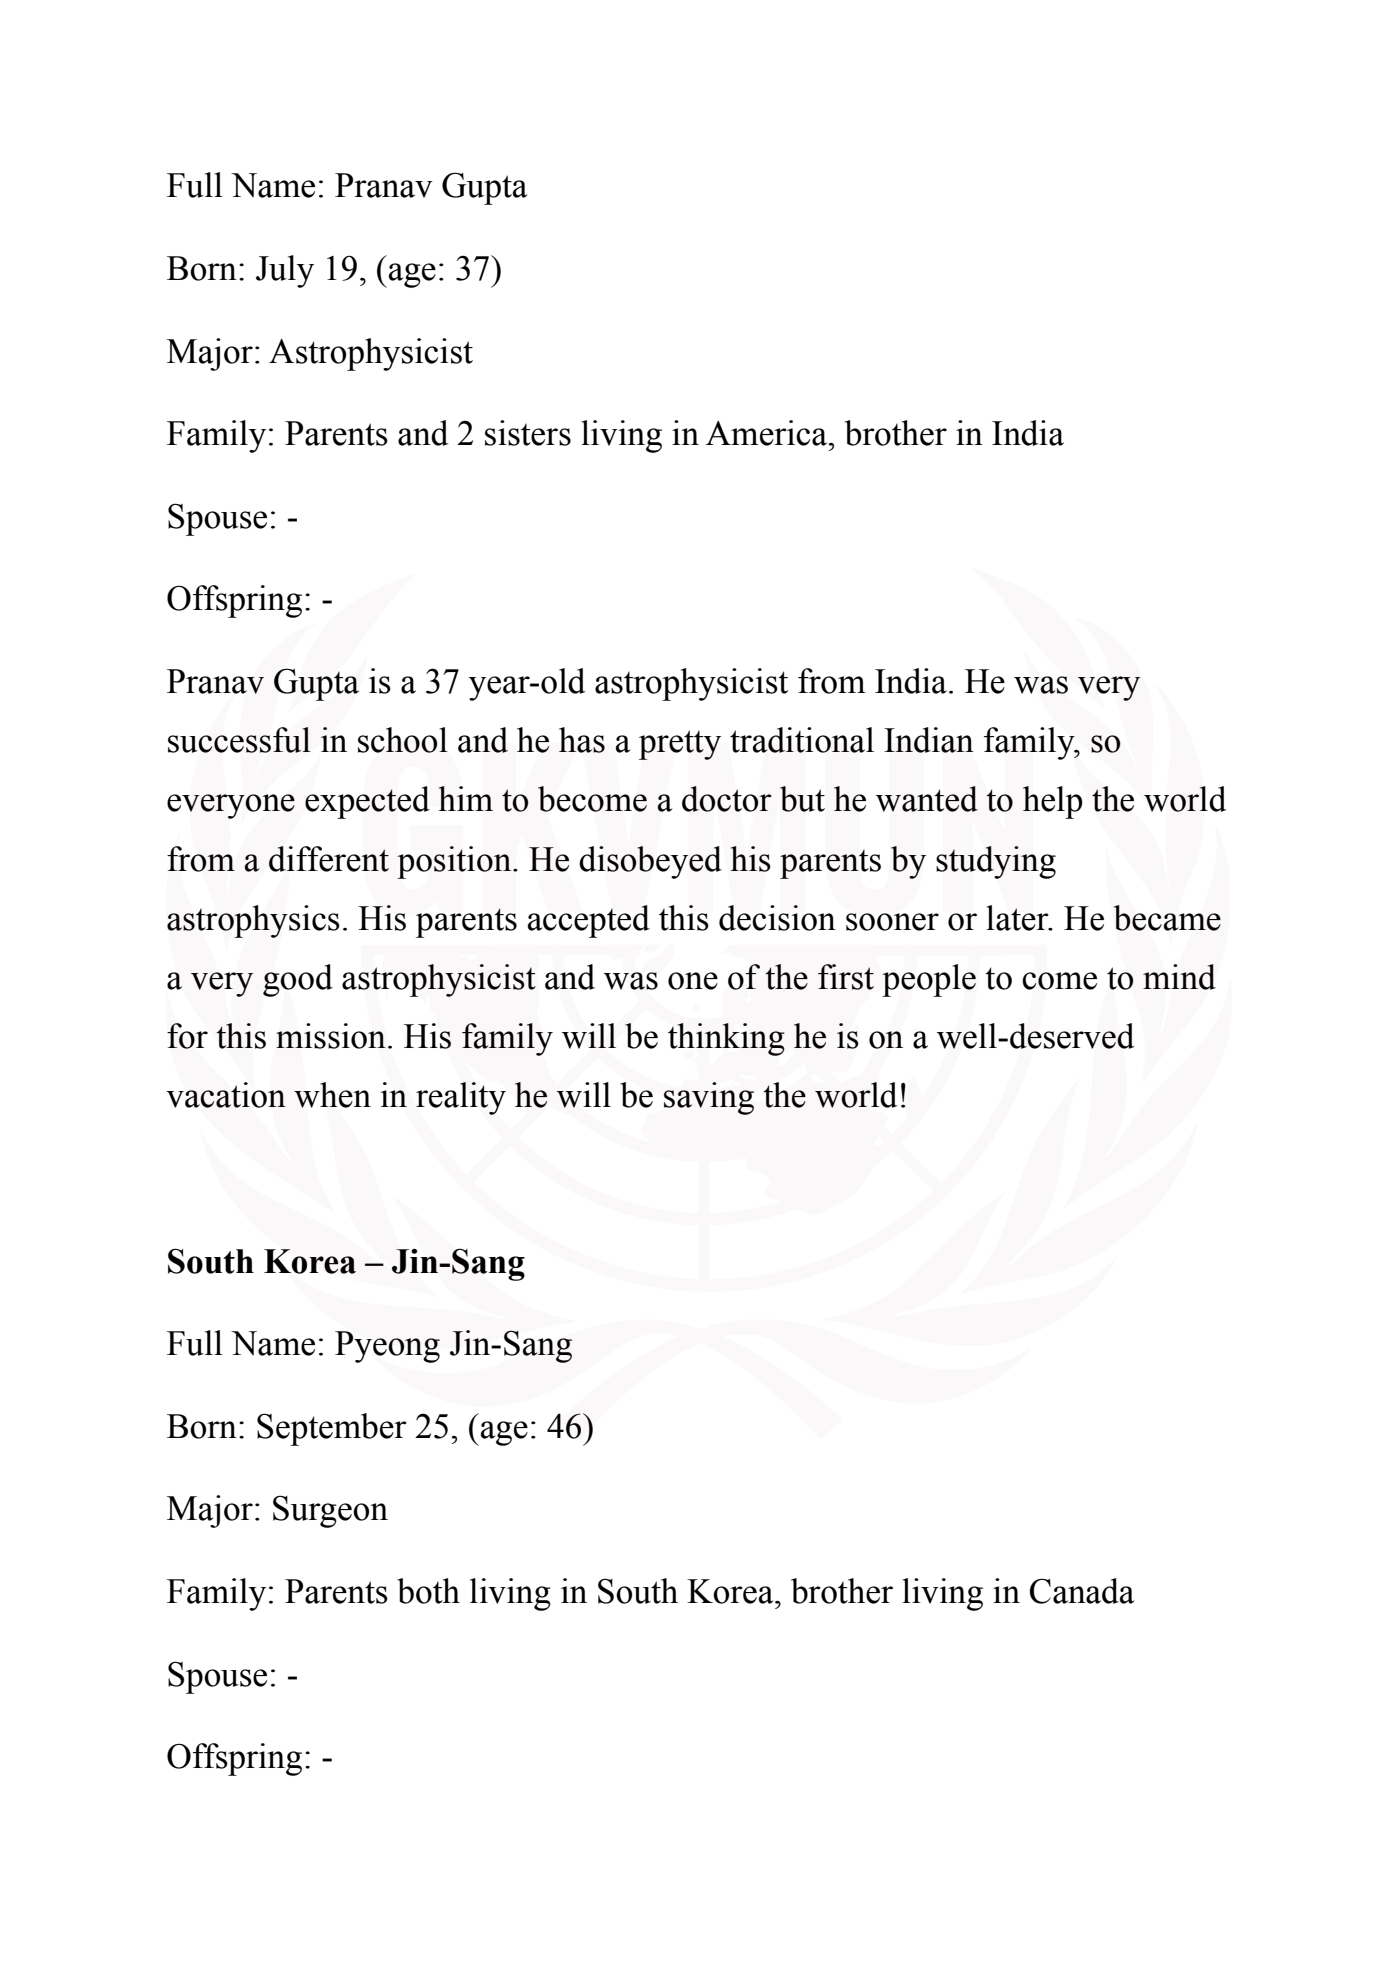 This screenshot has height=1978, width=1398. I want to click on accepted, so click(589, 921).
